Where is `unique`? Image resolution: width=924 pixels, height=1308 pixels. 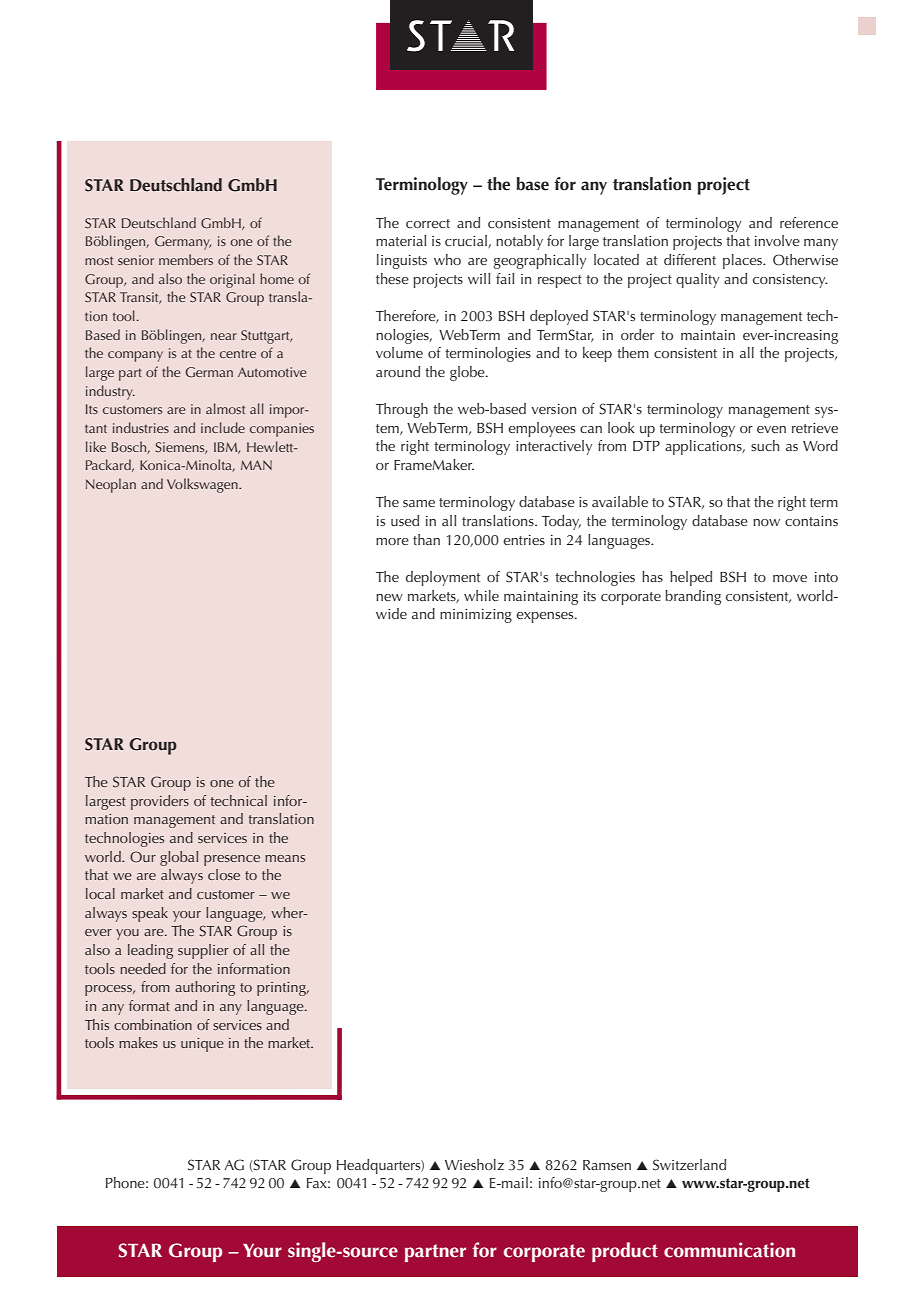 unique is located at coordinates (202, 1045).
